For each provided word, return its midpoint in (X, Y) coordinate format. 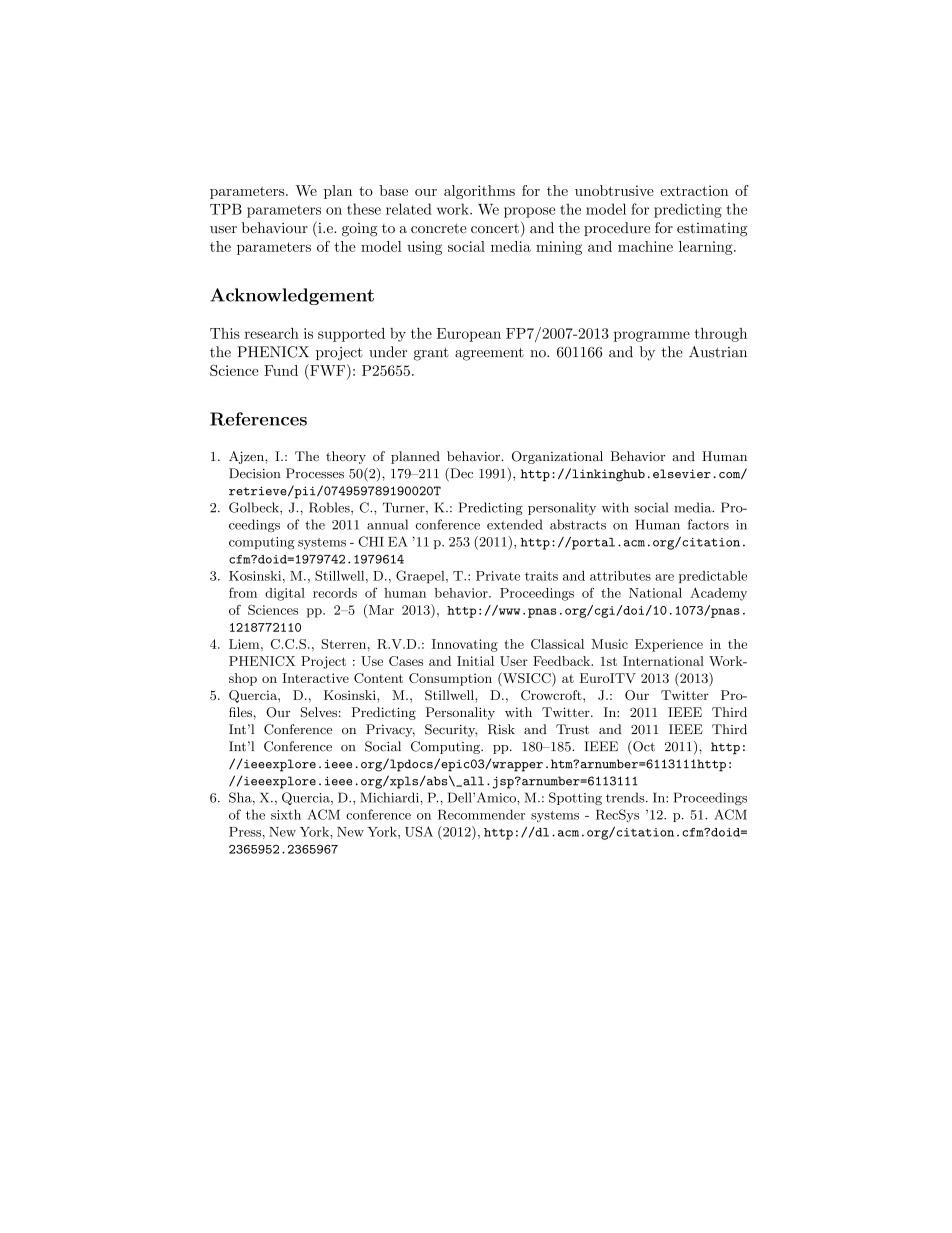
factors (708, 524)
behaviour (275, 228)
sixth (286, 814)
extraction (694, 190)
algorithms (479, 192)
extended (515, 524)
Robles (330, 508)
